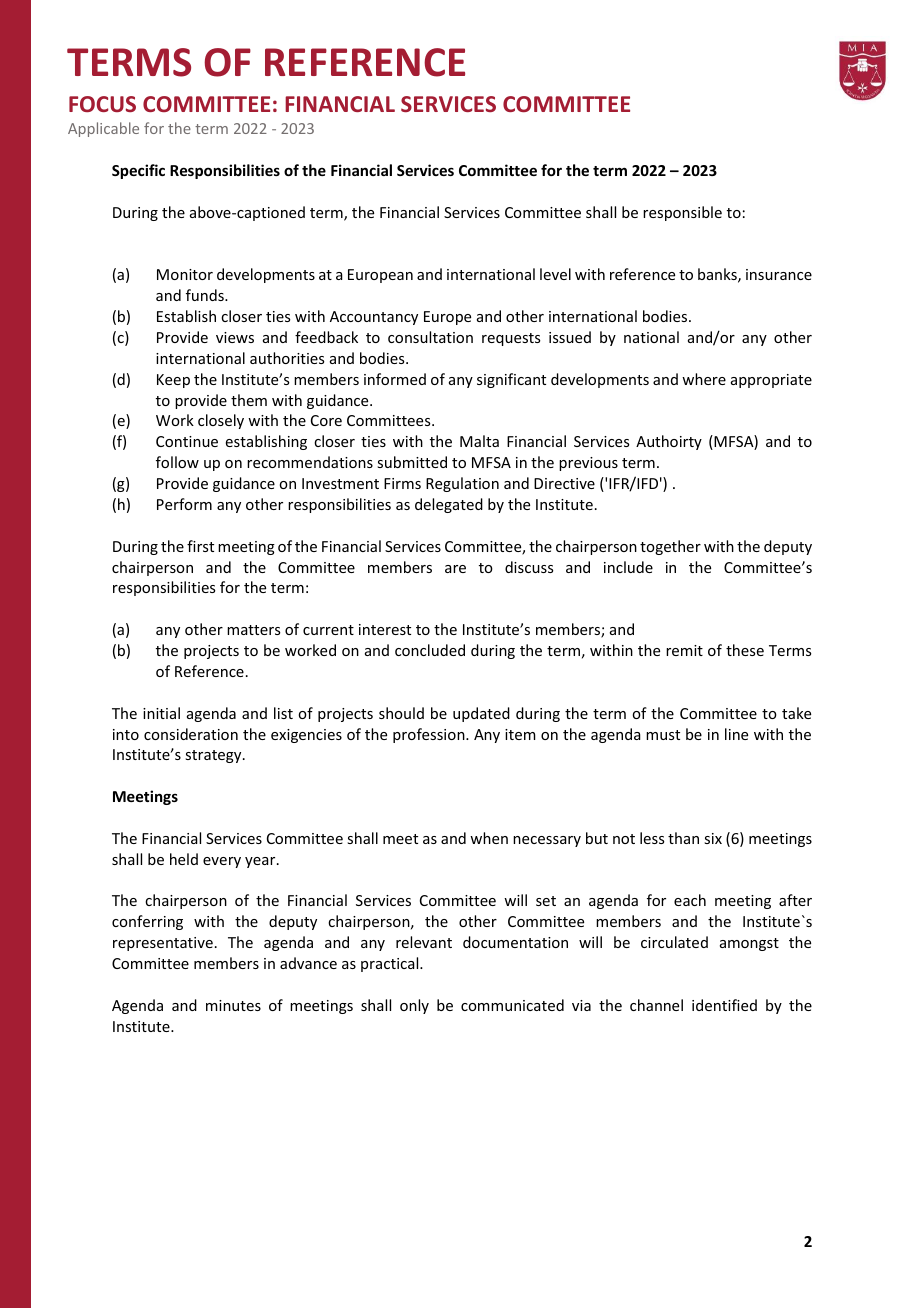 The width and height of the image is (924, 1308). I want to click on closely, so click(221, 421).
